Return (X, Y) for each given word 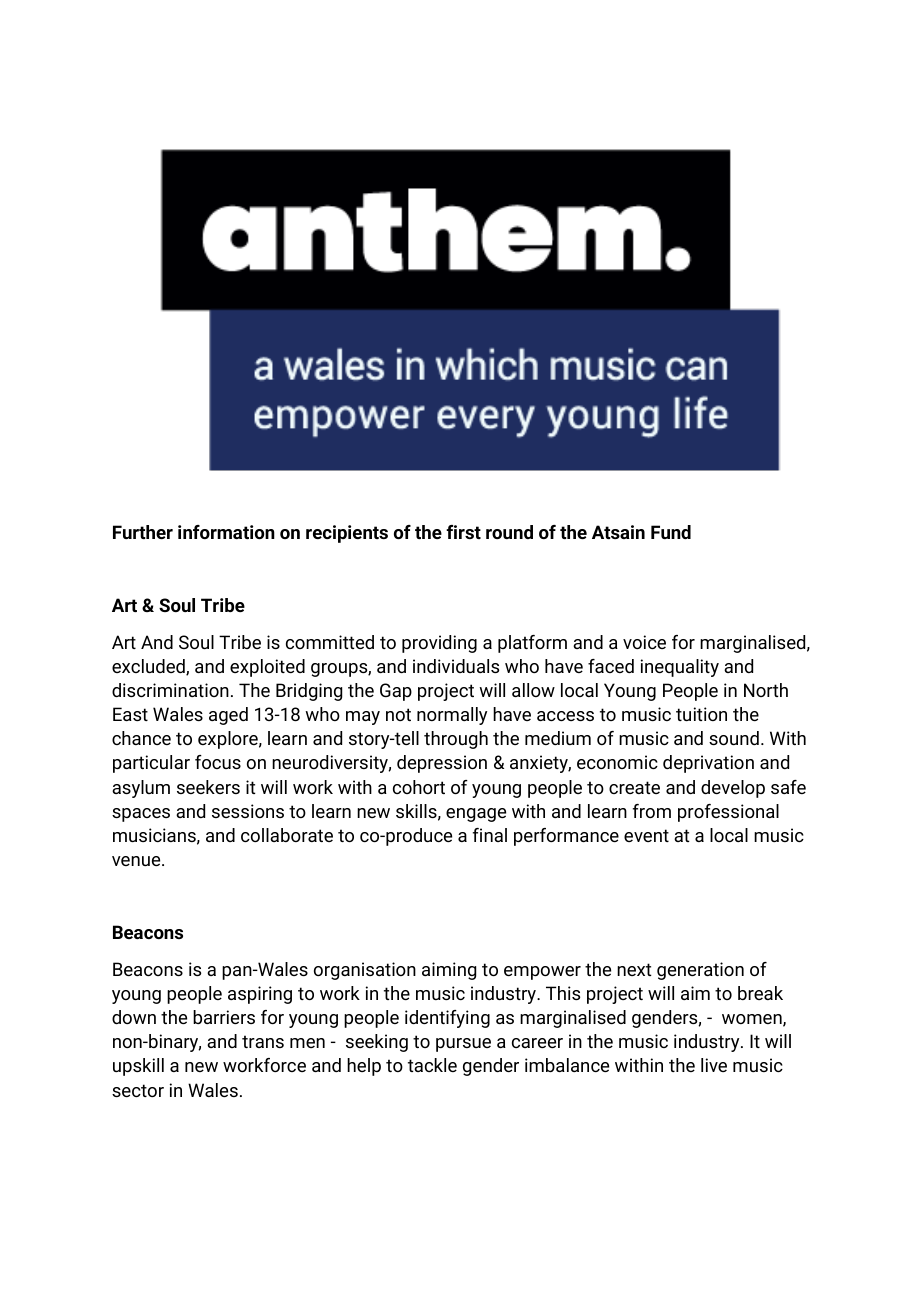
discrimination (170, 690)
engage (476, 815)
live (714, 1065)
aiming (449, 971)
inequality (680, 668)
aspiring (260, 995)
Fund (671, 532)
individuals (456, 666)
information (226, 532)
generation (700, 971)
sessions (248, 811)
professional (728, 813)
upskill (138, 1067)
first (463, 532)
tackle (432, 1065)
